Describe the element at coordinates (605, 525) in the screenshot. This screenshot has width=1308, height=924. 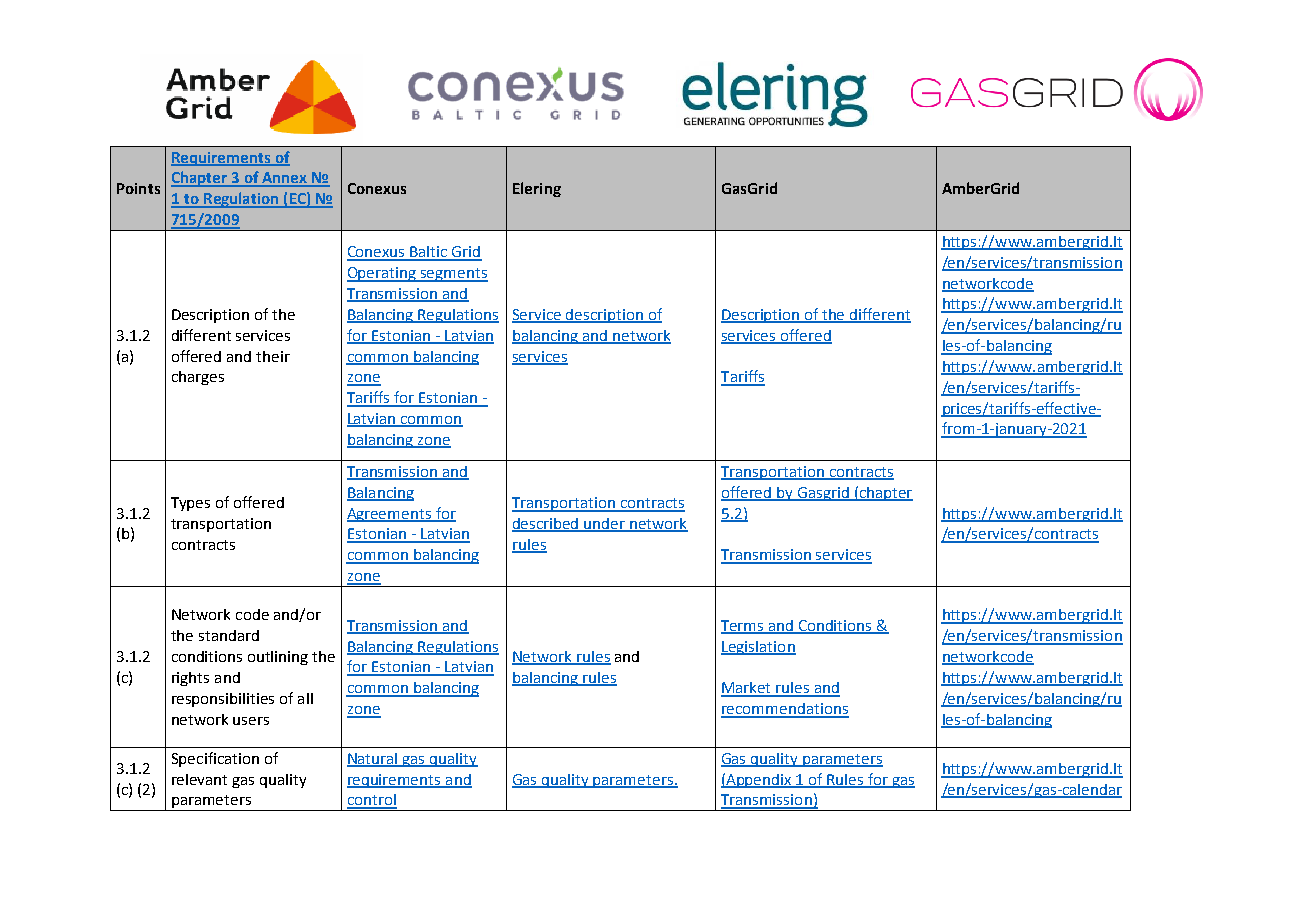
I see `under` at that location.
